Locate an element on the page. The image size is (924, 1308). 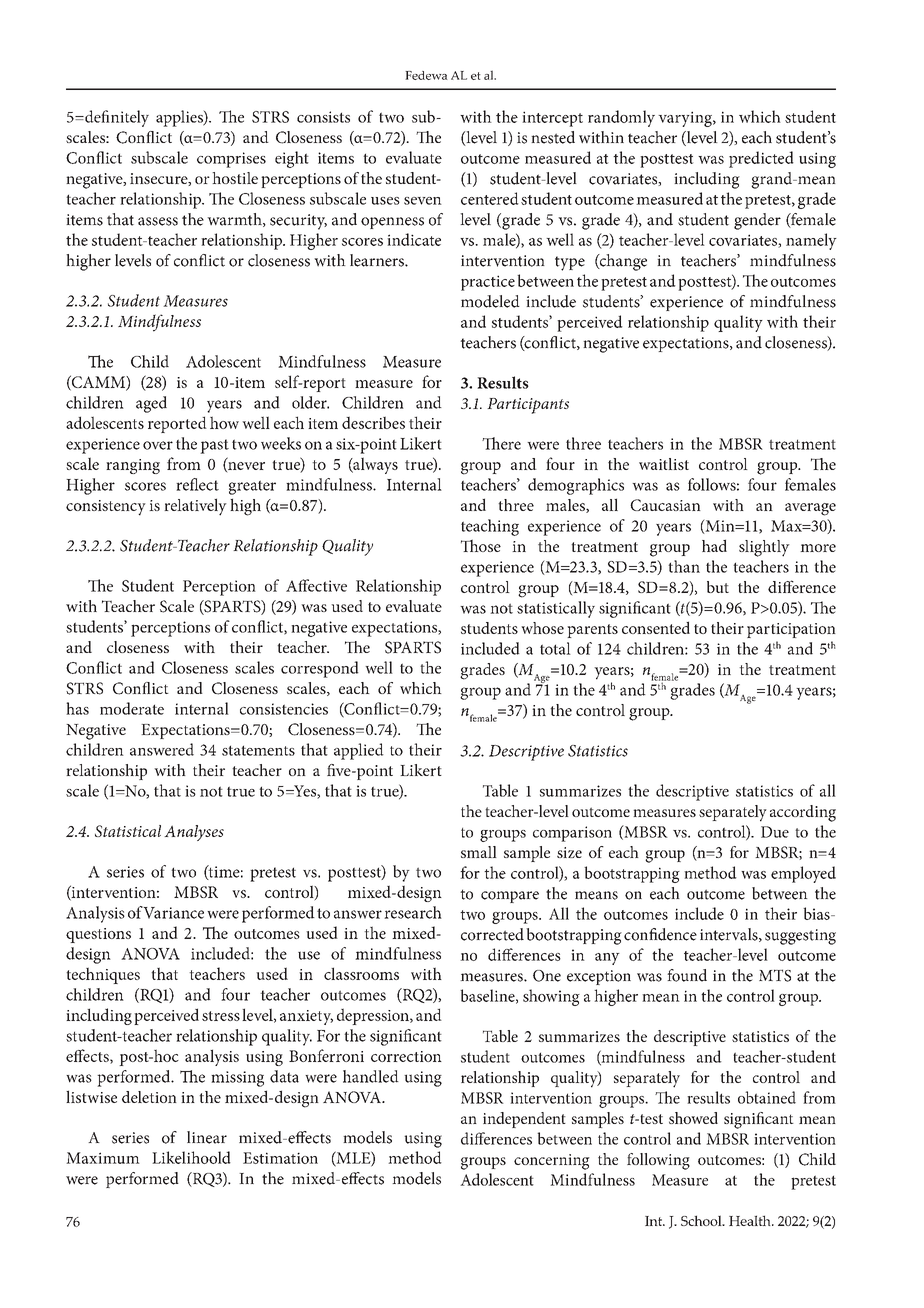
comprises is located at coordinates (231, 160).
